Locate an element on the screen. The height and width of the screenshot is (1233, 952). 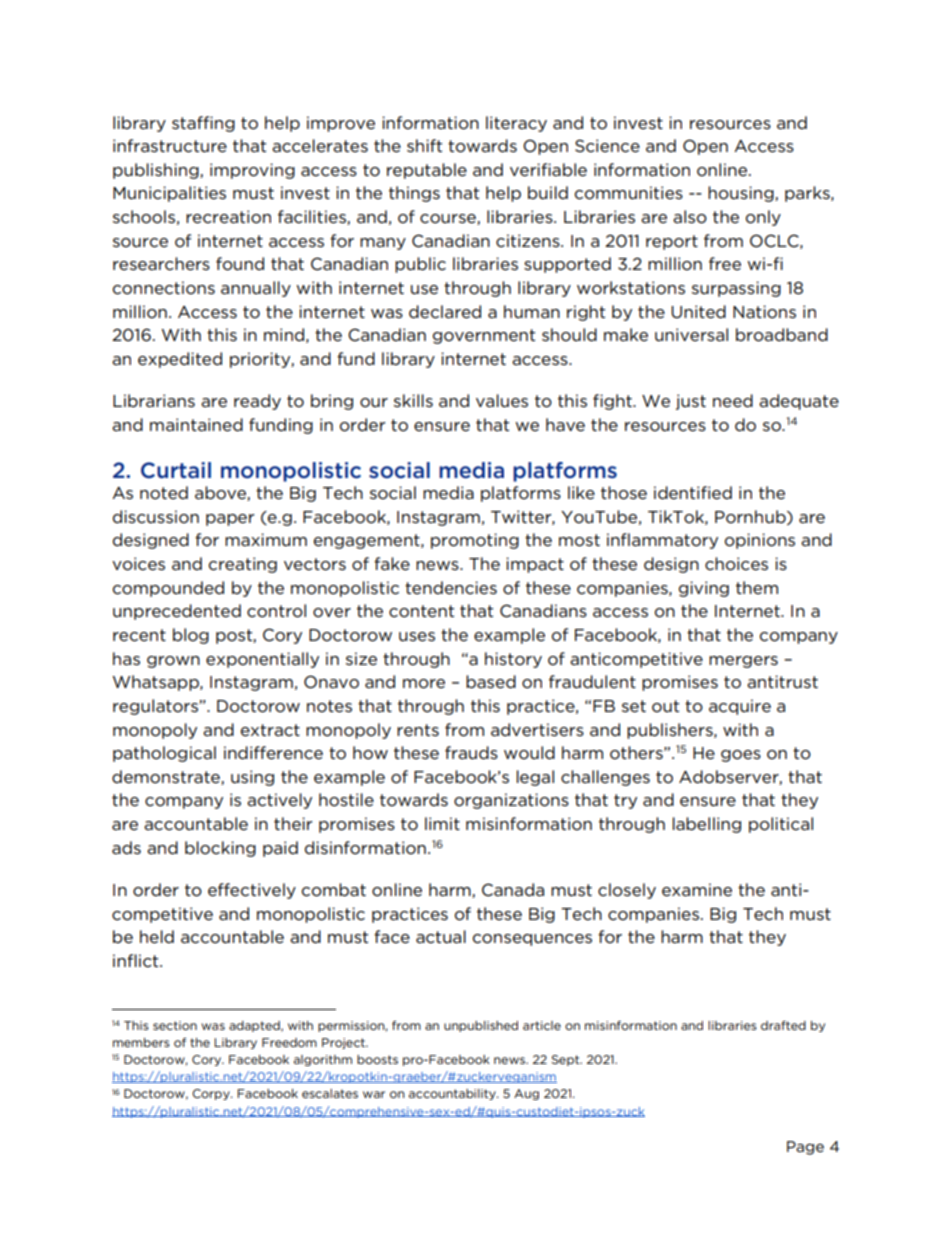
shift is located at coordinates (424, 145).
